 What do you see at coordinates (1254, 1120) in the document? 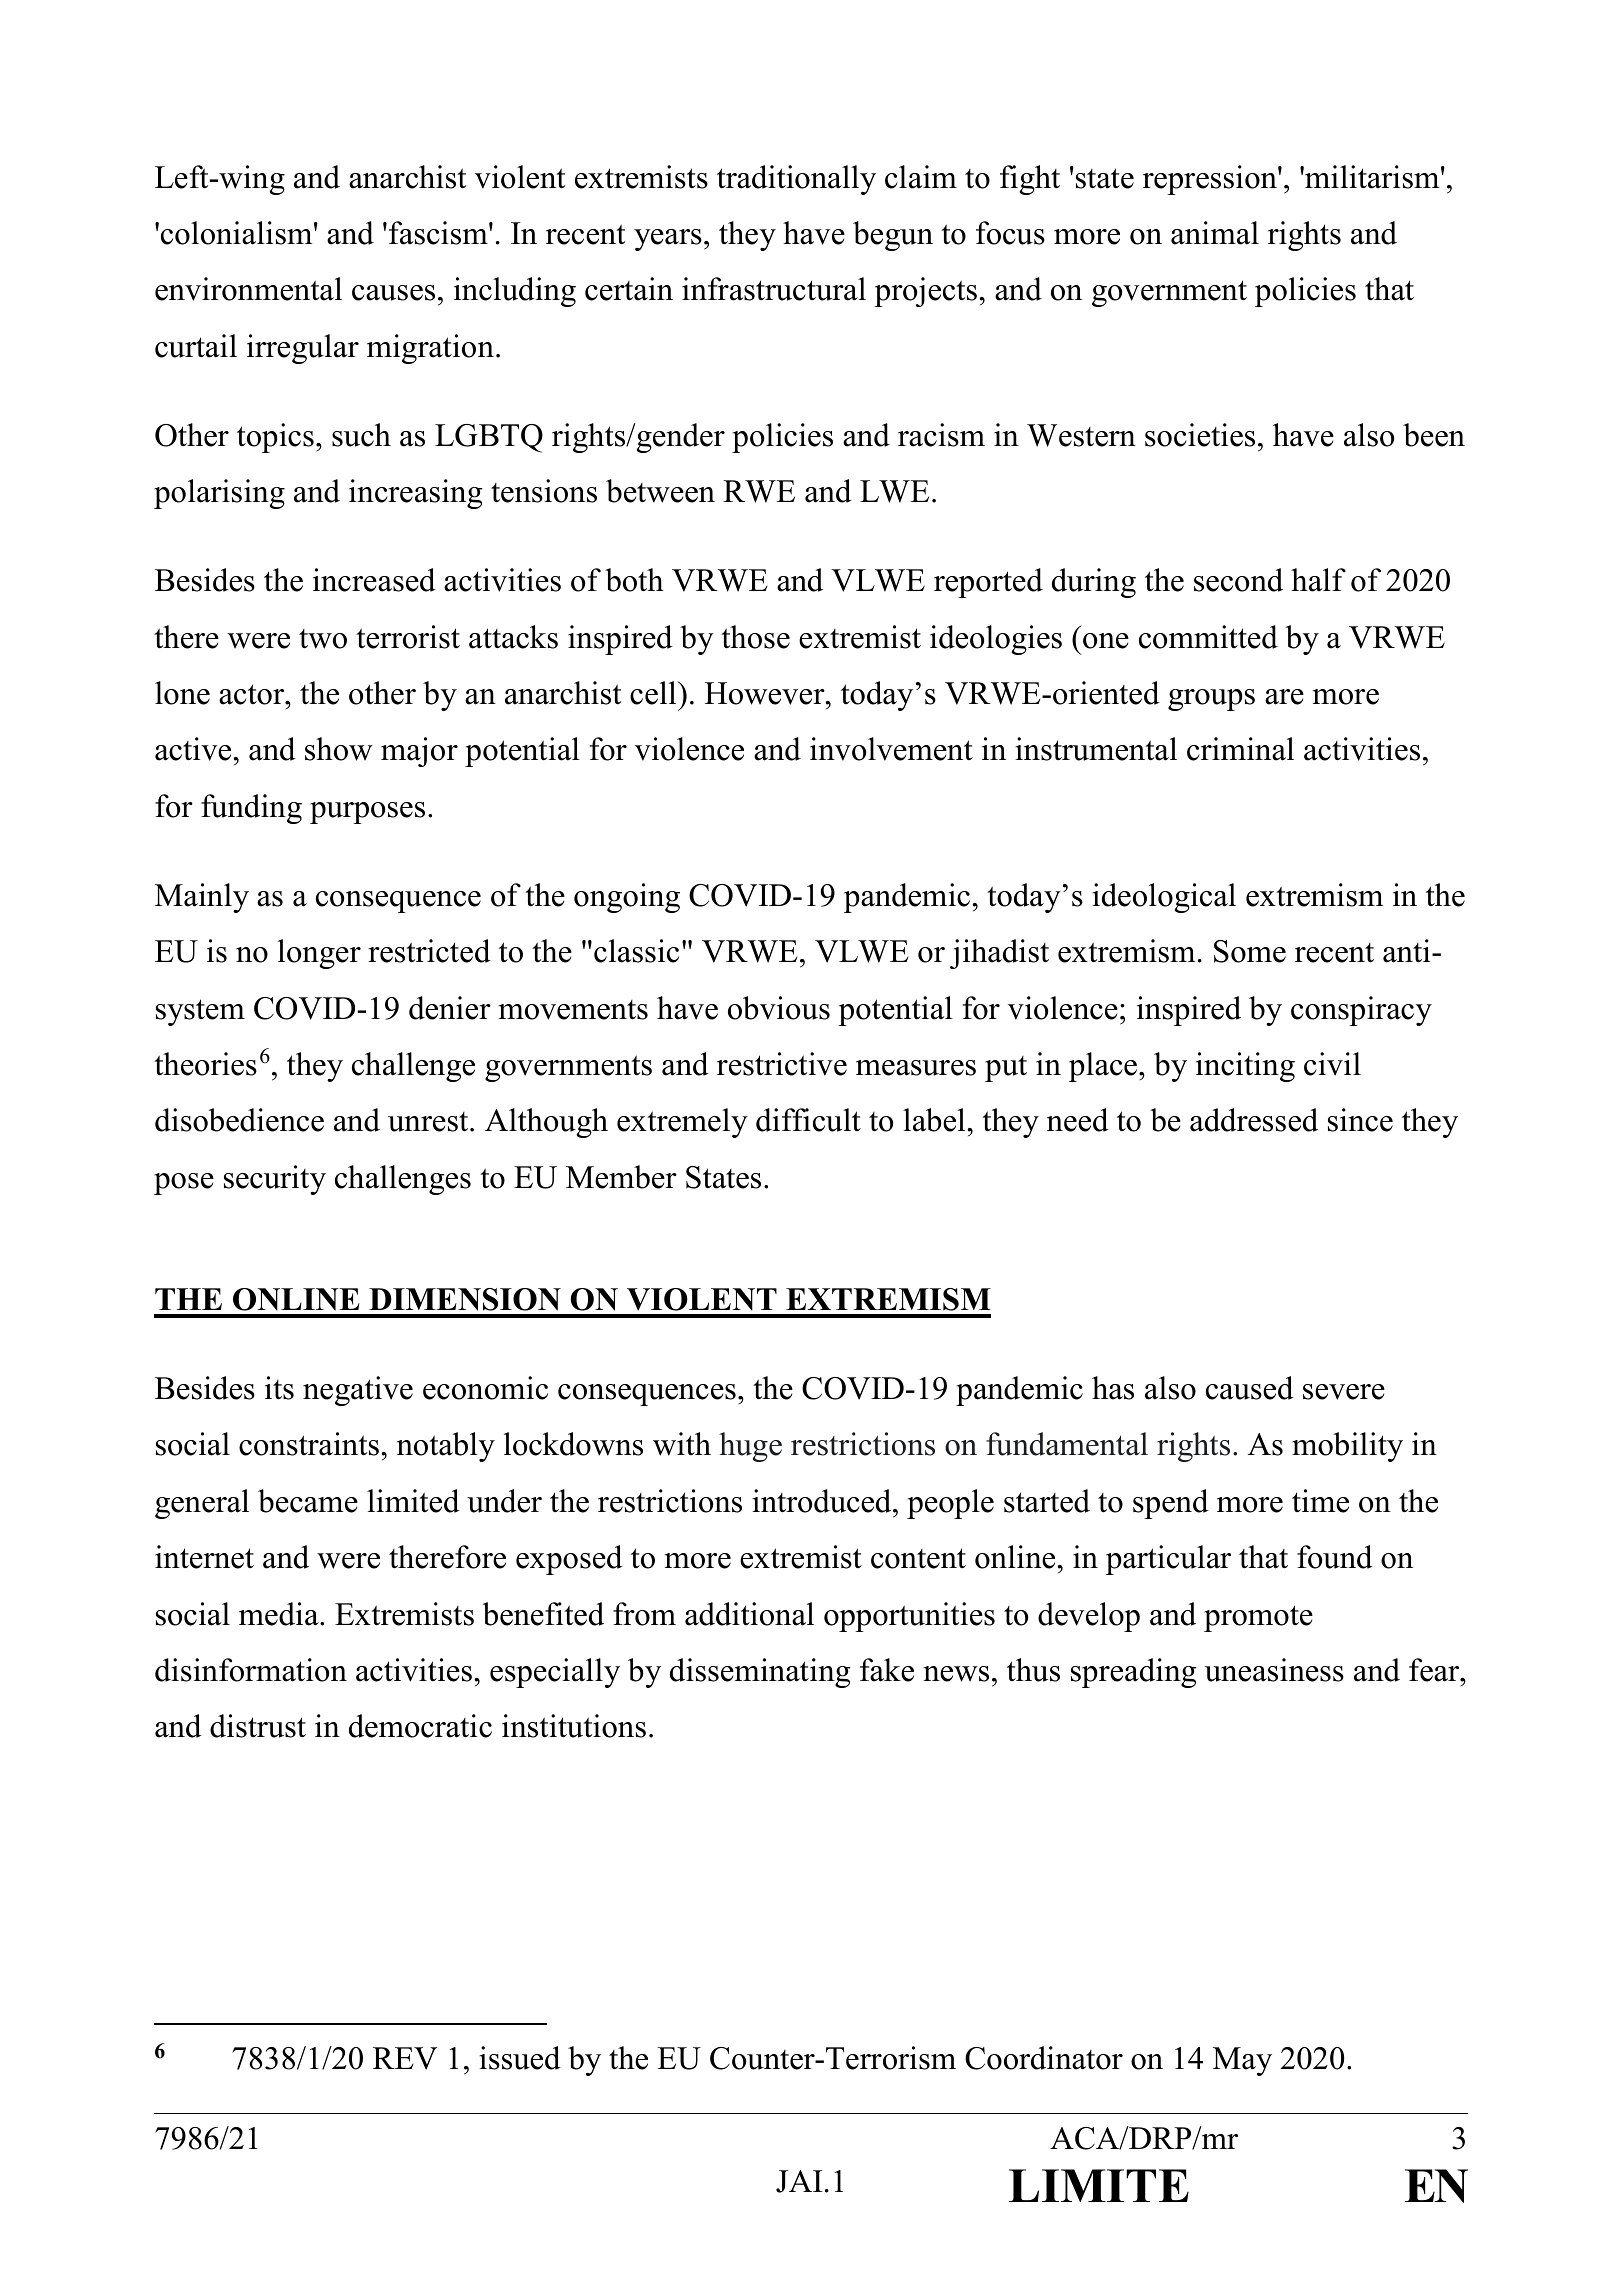
I see `addressed` at bounding box center [1254, 1120].
